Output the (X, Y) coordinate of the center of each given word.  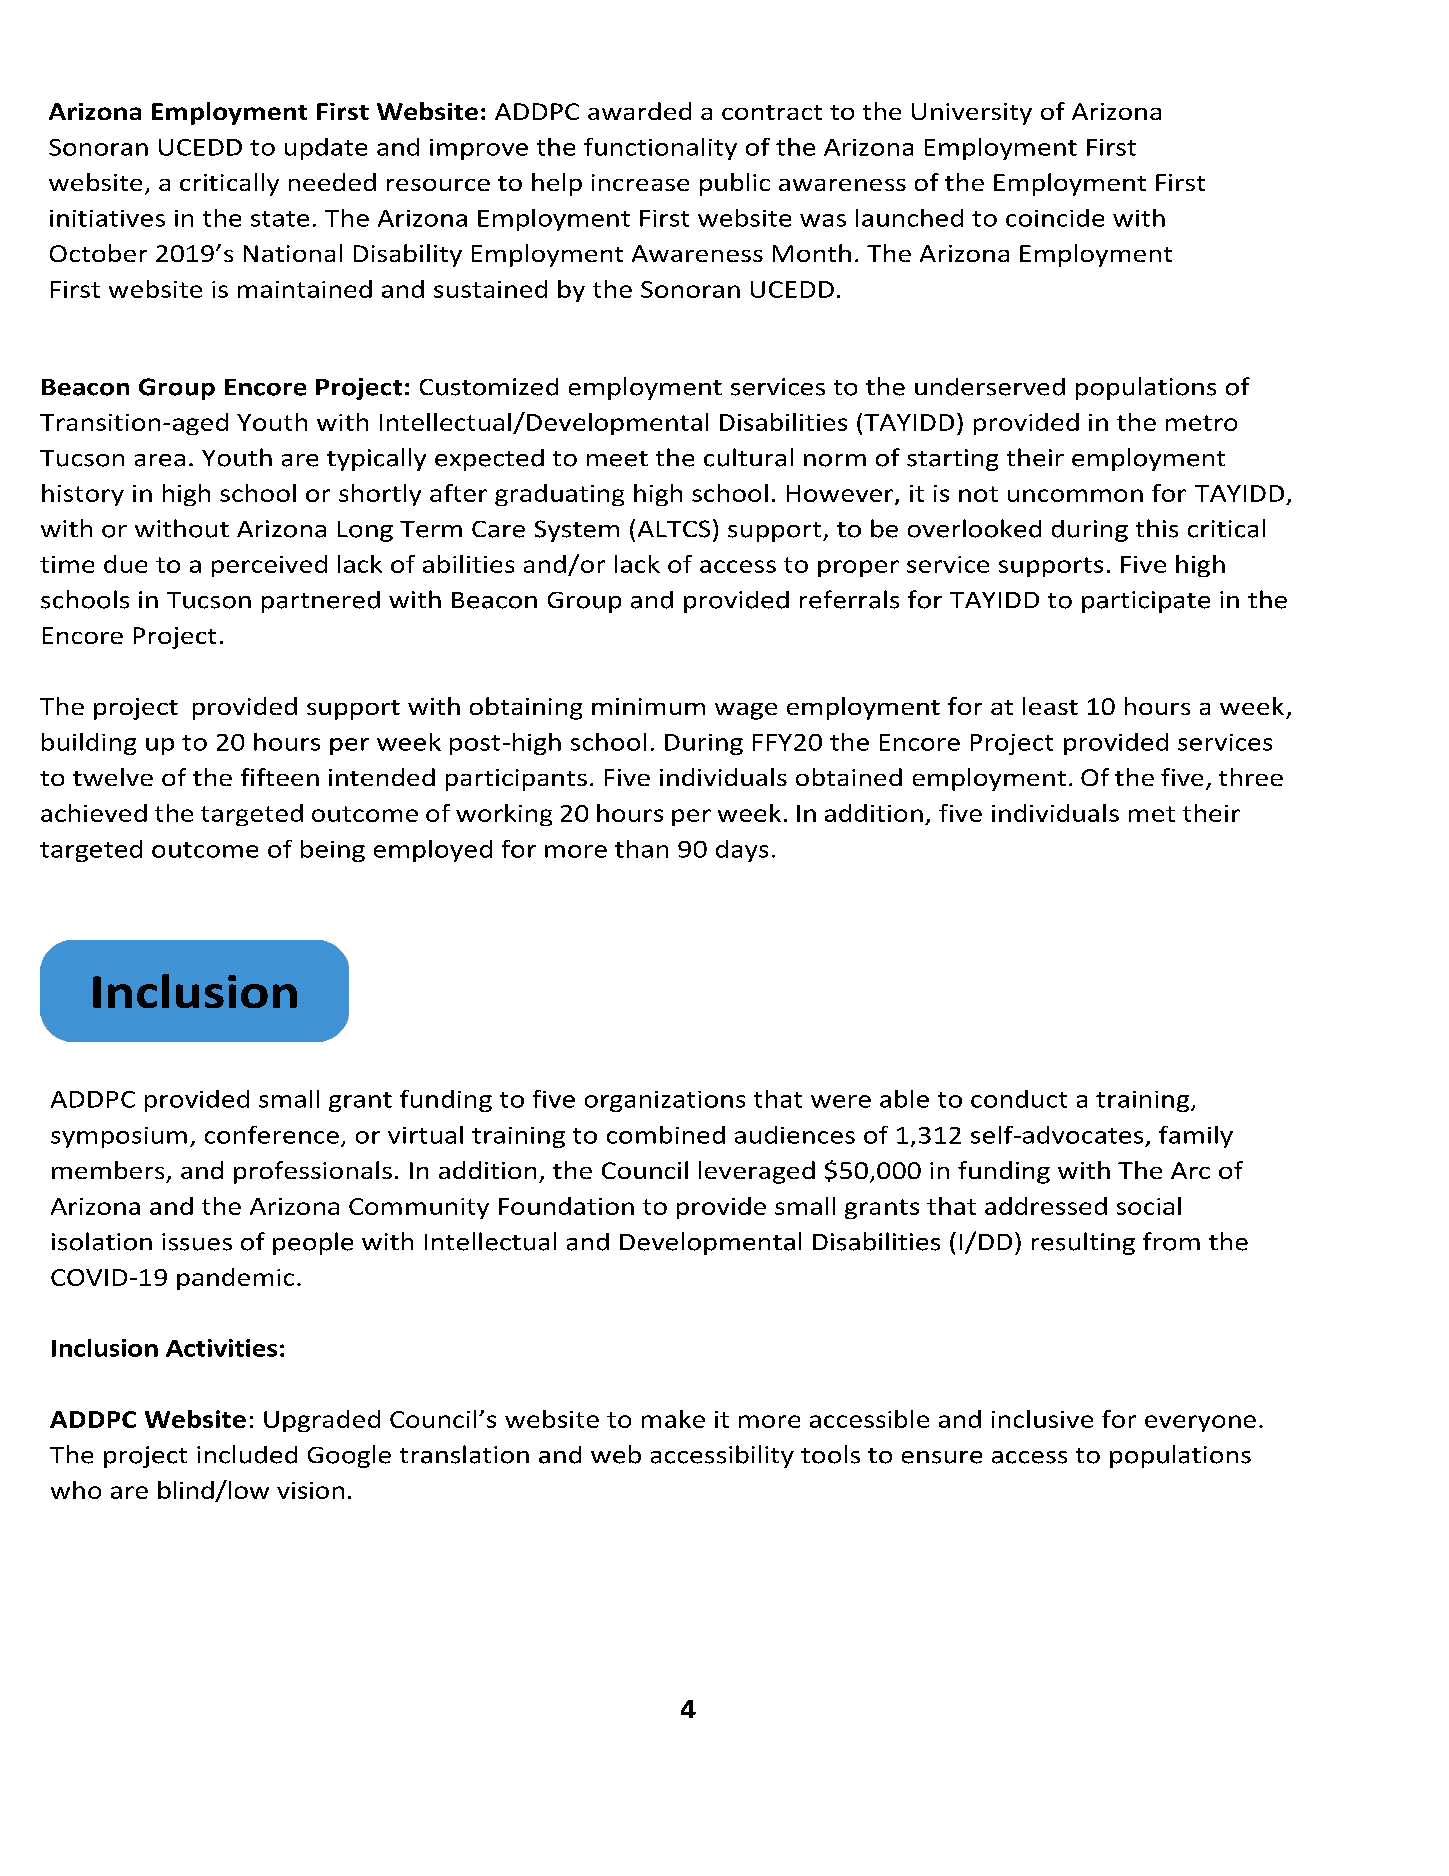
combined (666, 1135)
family (1196, 1137)
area (160, 460)
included (247, 1454)
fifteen (280, 777)
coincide (1055, 218)
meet (617, 459)
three (1251, 777)
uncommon (1075, 495)
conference (272, 1135)
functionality (660, 149)
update (326, 149)
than (641, 849)
